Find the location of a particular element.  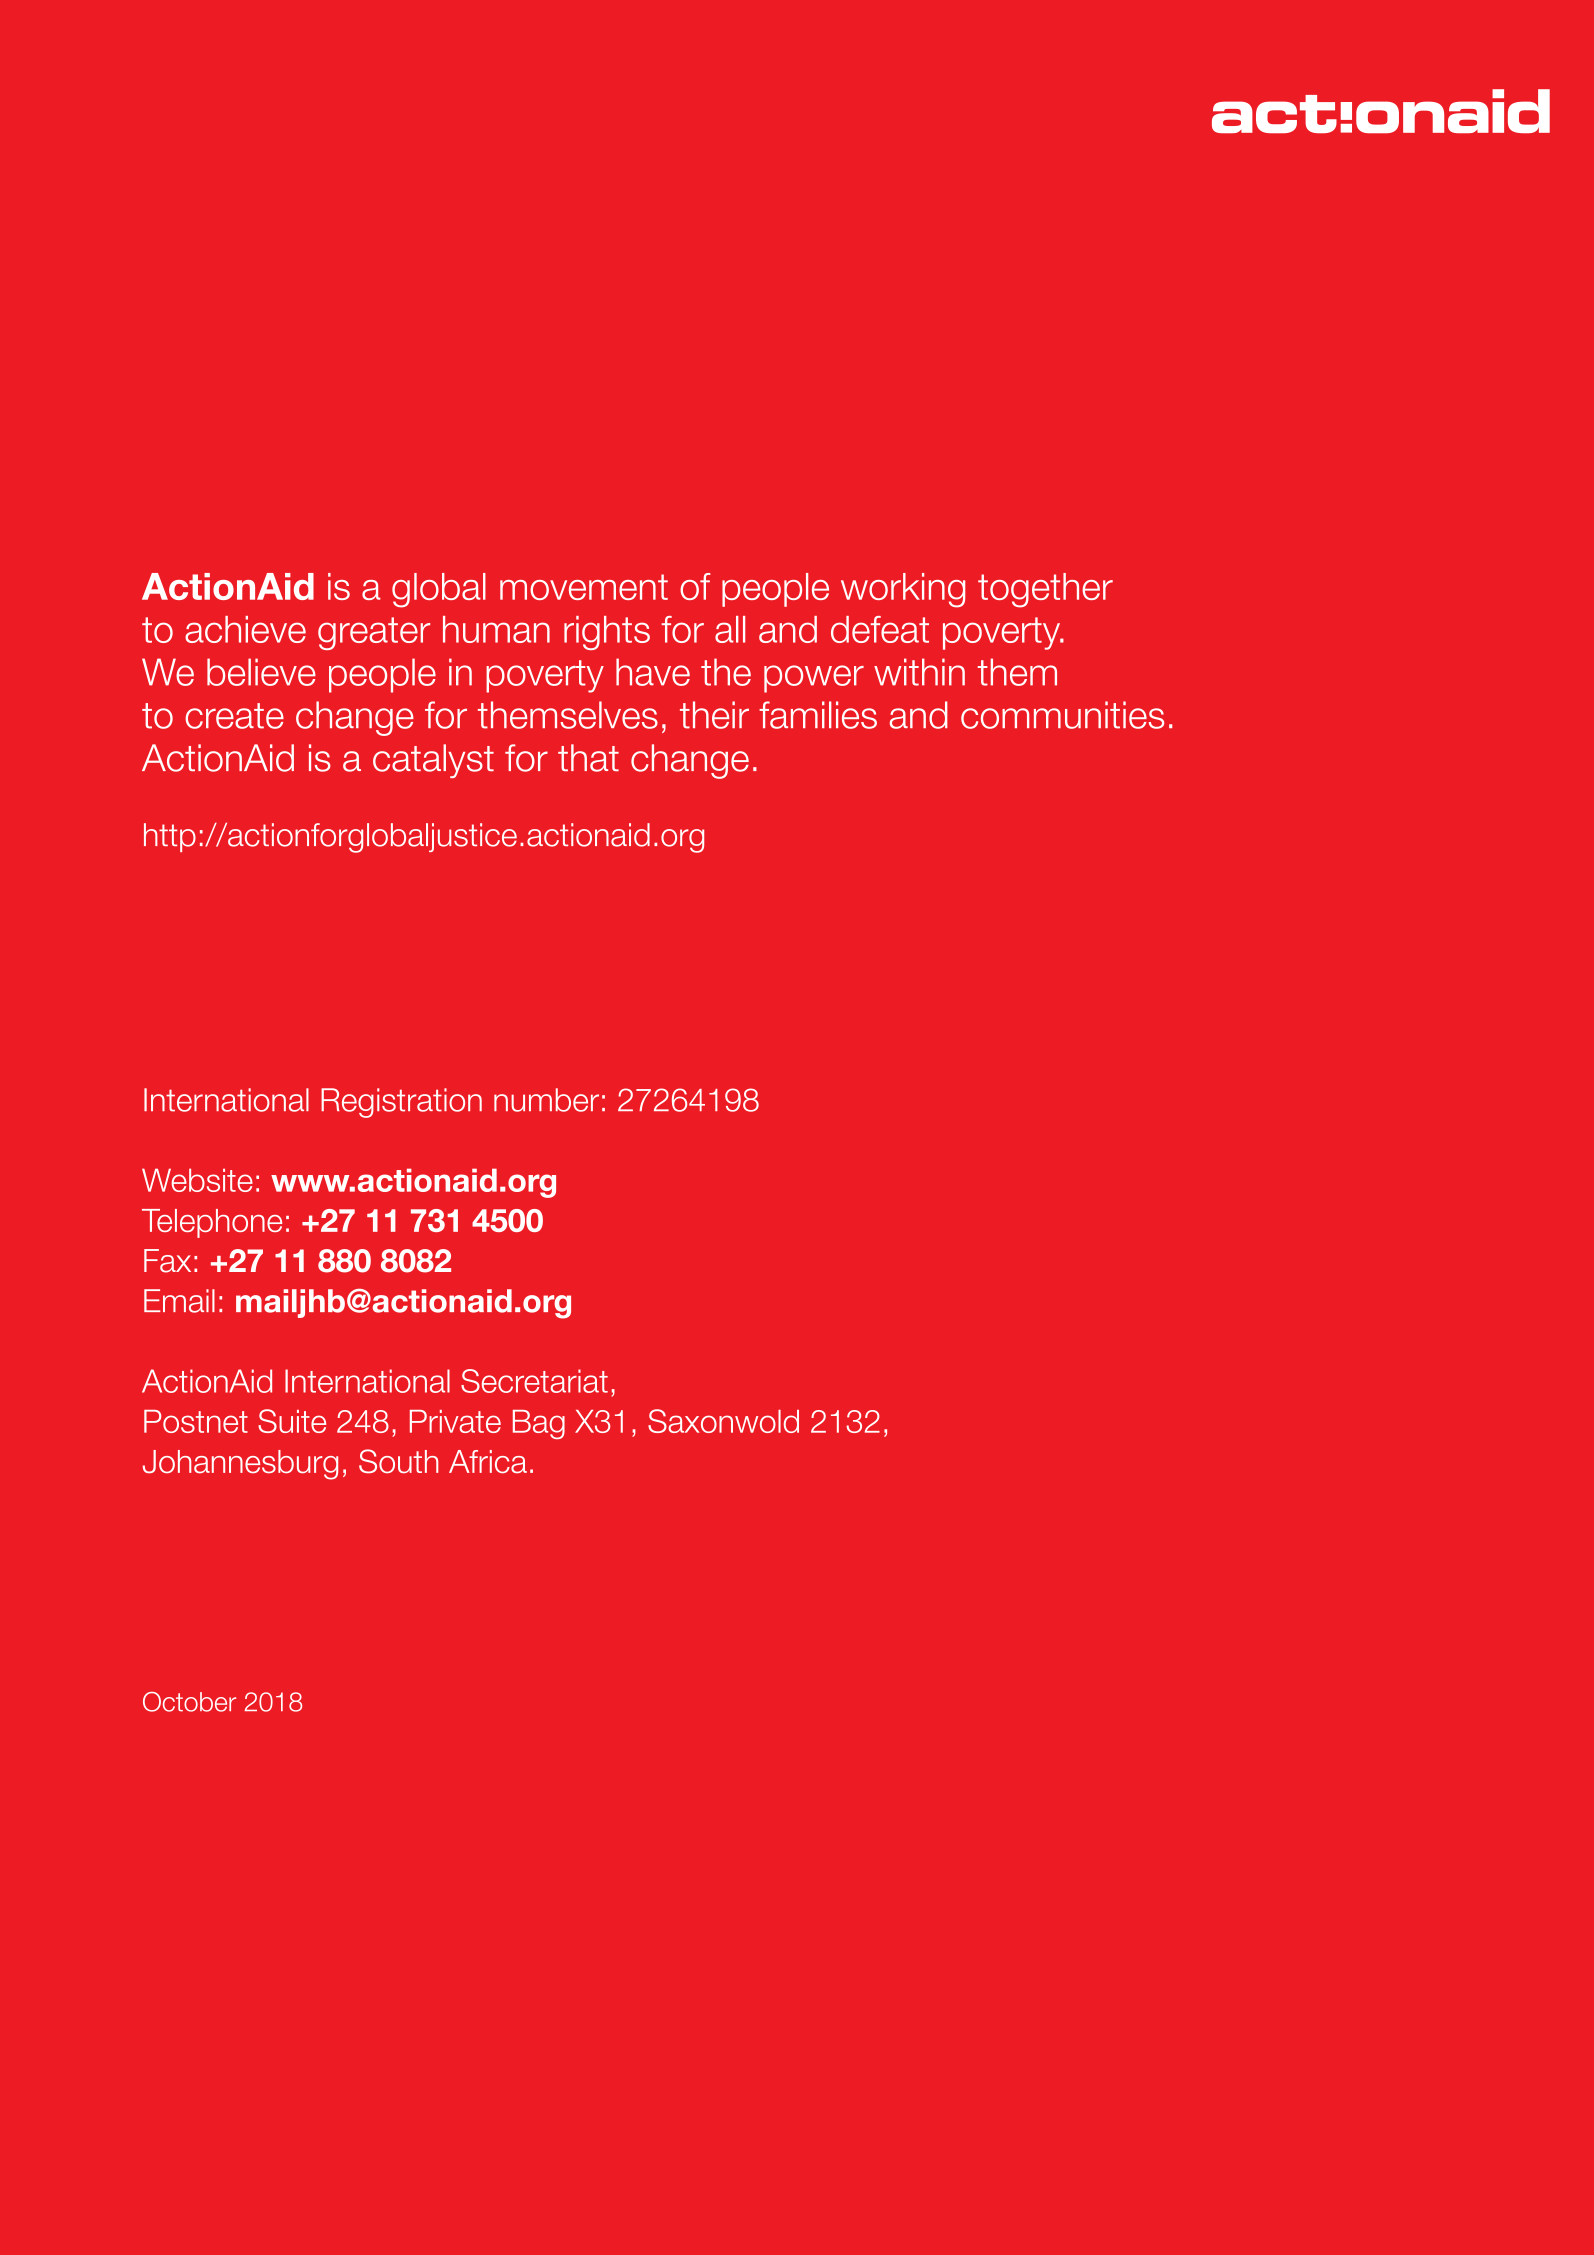

Private is located at coordinates (455, 1421).
